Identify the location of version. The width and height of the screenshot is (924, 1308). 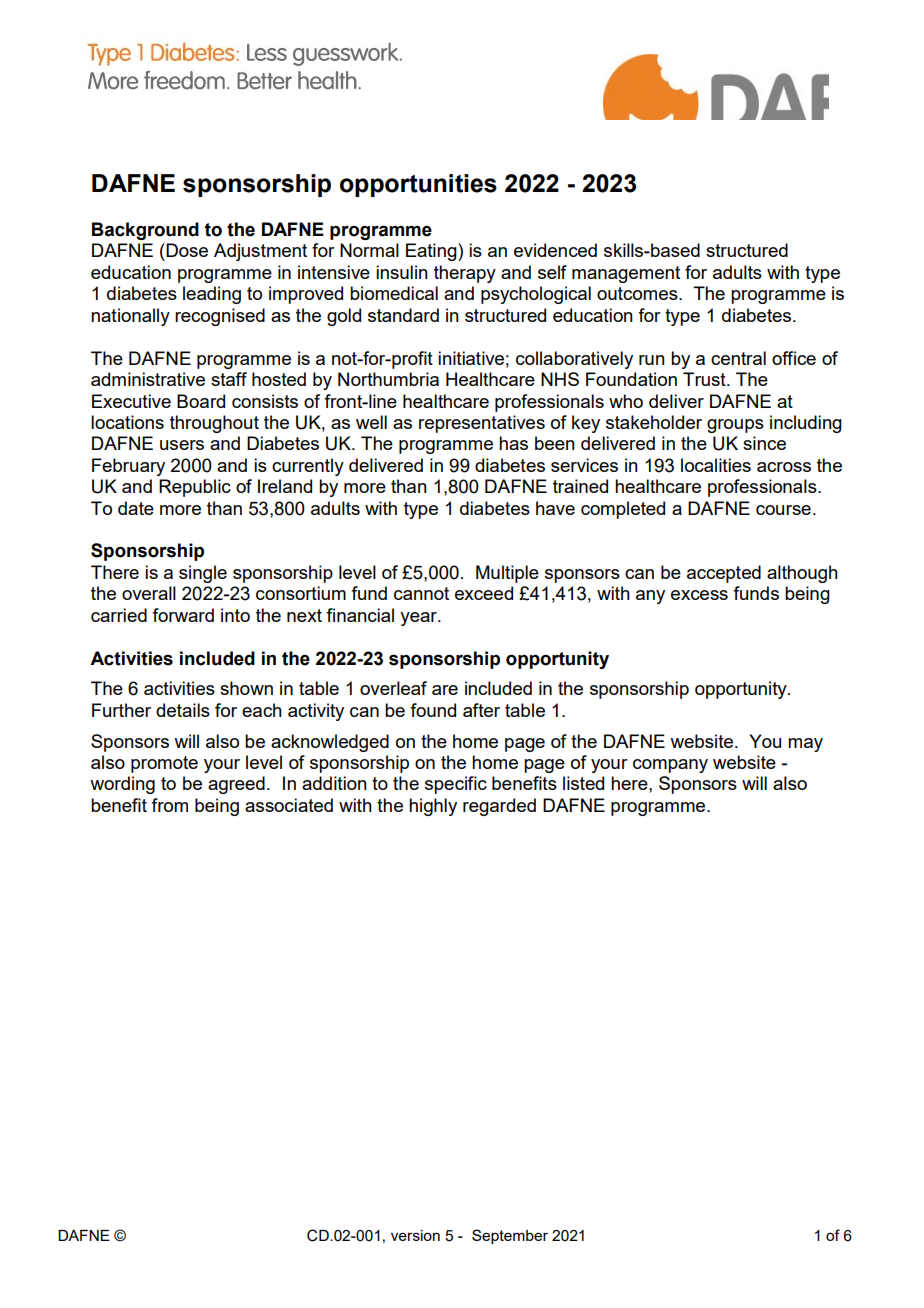
(415, 1235).
